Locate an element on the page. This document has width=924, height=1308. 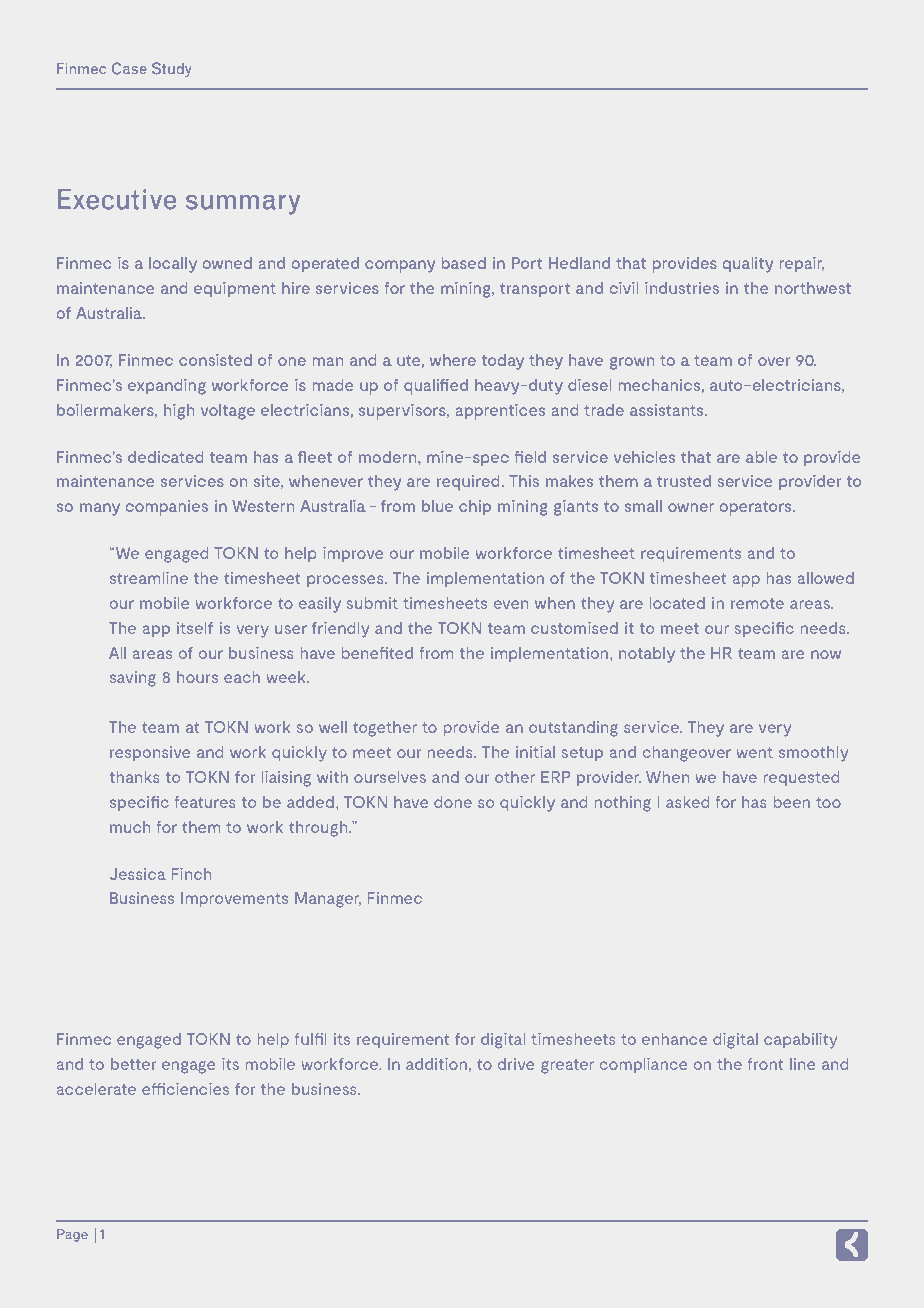
based is located at coordinates (464, 263).
